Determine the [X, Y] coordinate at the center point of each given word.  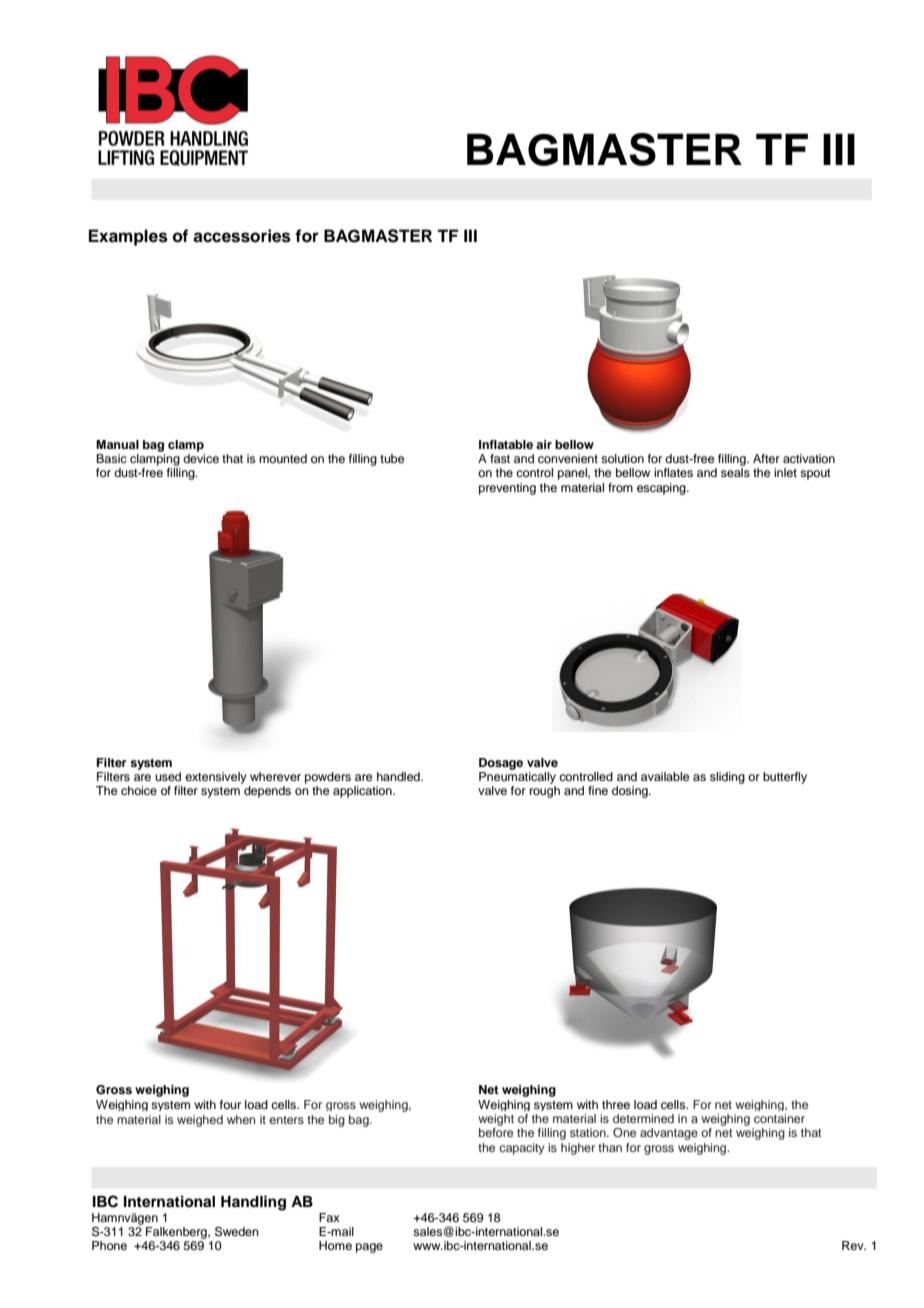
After [766, 458]
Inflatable [506, 444]
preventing [507, 489]
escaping [662, 489]
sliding [727, 778]
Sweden [237, 1232]
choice [139, 790]
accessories [242, 236]
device [201, 458]
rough [545, 792]
